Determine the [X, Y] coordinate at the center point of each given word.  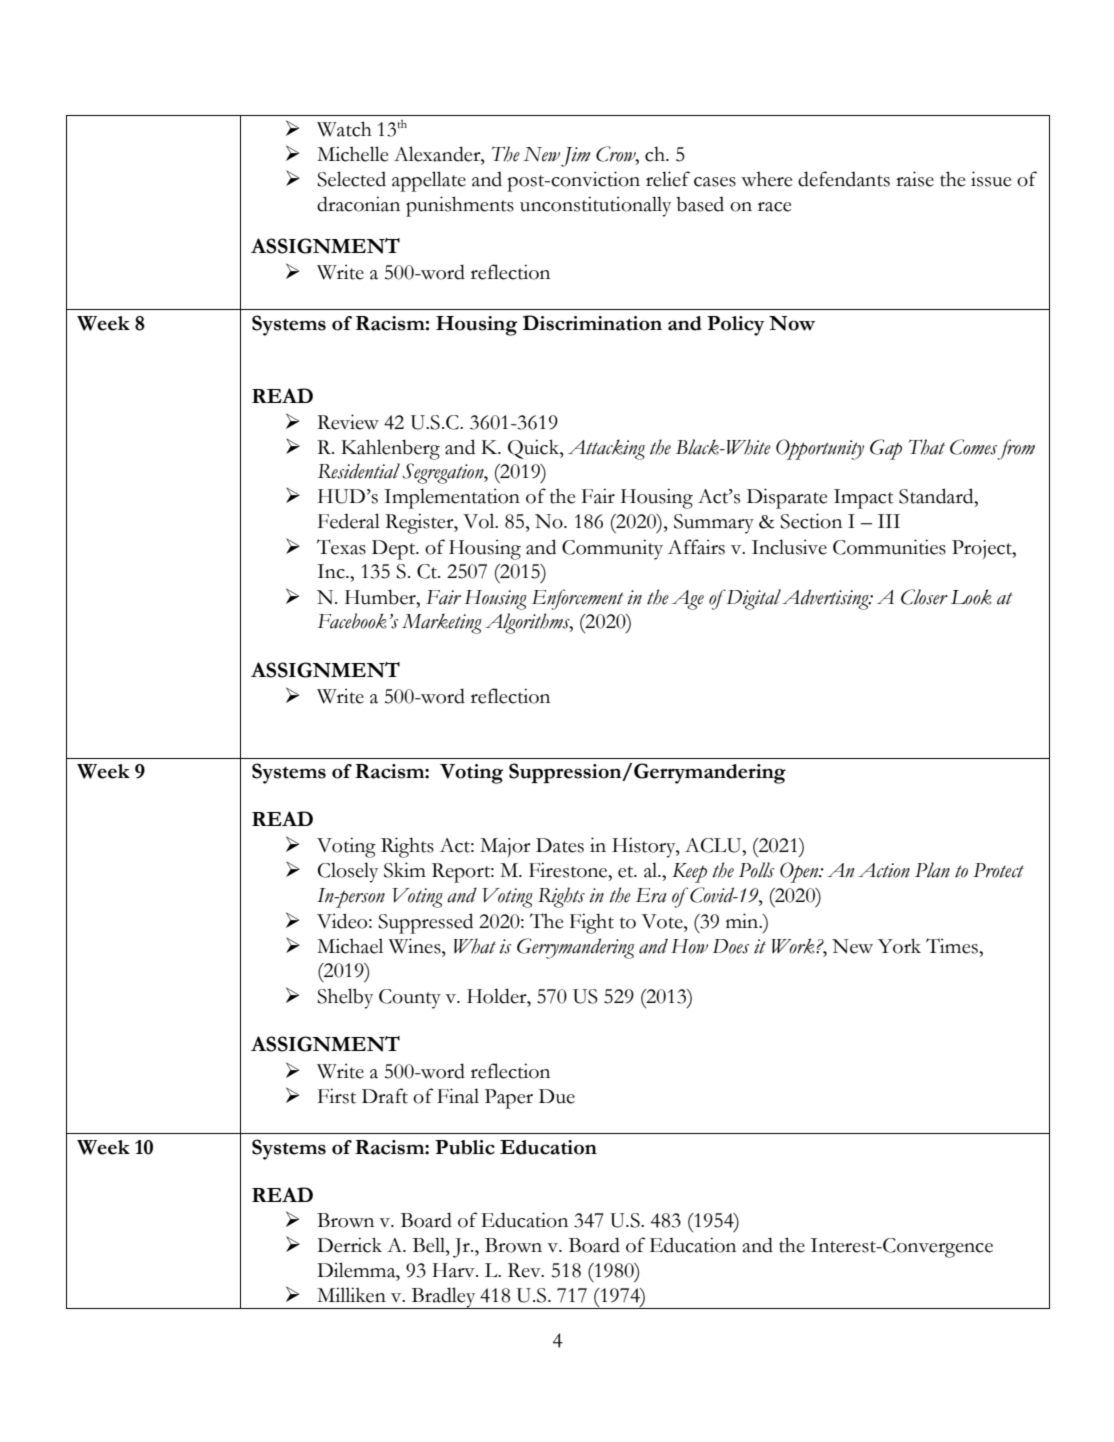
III [889, 521]
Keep [689, 873]
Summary [714, 524]
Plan [932, 870]
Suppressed [425, 923]
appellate [429, 181]
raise [915, 179]
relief [668, 179]
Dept [395, 550]
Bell [430, 1245]
